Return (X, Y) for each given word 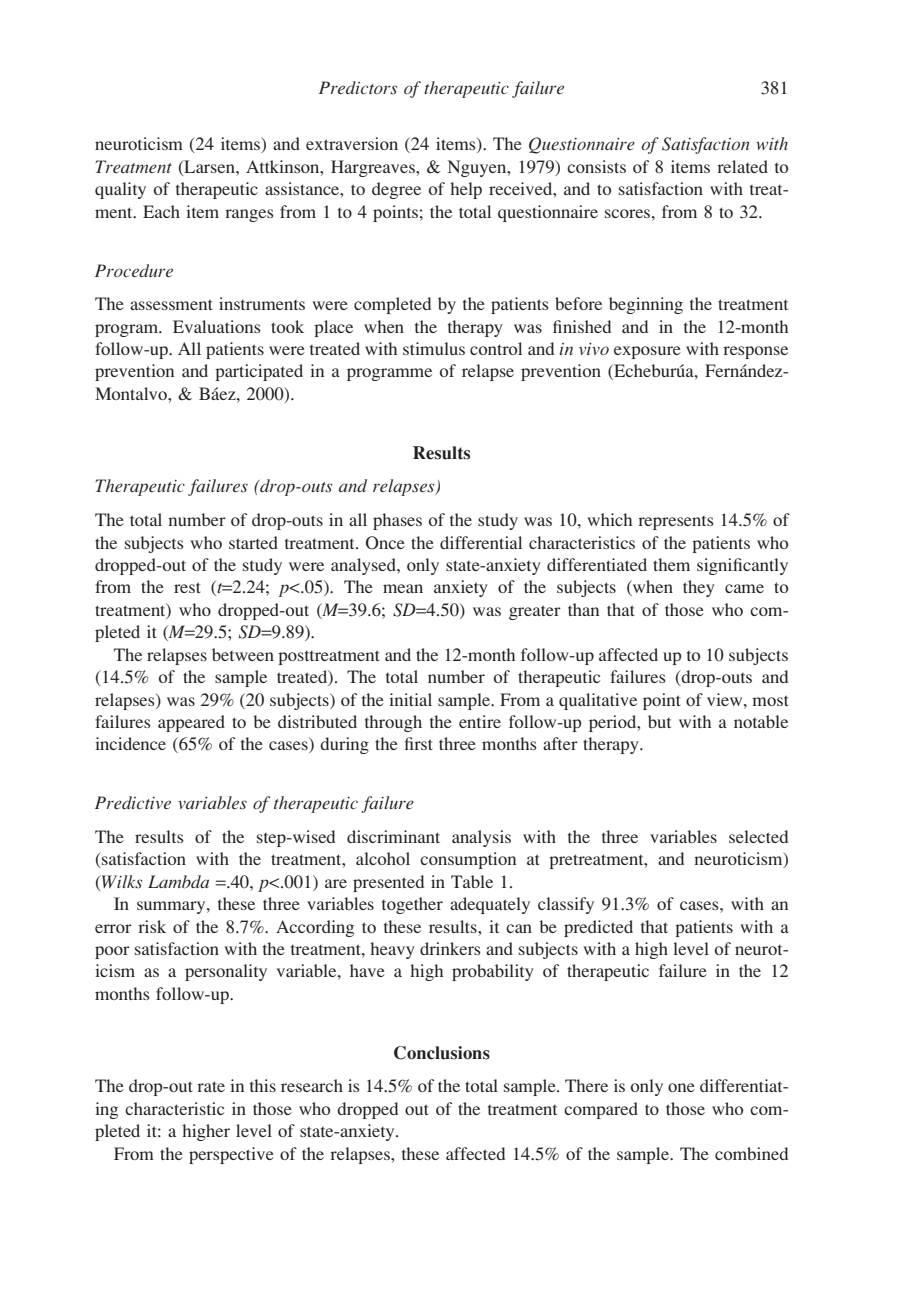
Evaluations (217, 326)
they (699, 588)
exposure (647, 352)
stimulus (434, 348)
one (681, 1087)
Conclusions (442, 1053)
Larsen (209, 167)
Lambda (178, 881)
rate (211, 1086)
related (742, 166)
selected (758, 836)
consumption (468, 860)
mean (403, 588)
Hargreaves (374, 168)
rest (187, 587)
